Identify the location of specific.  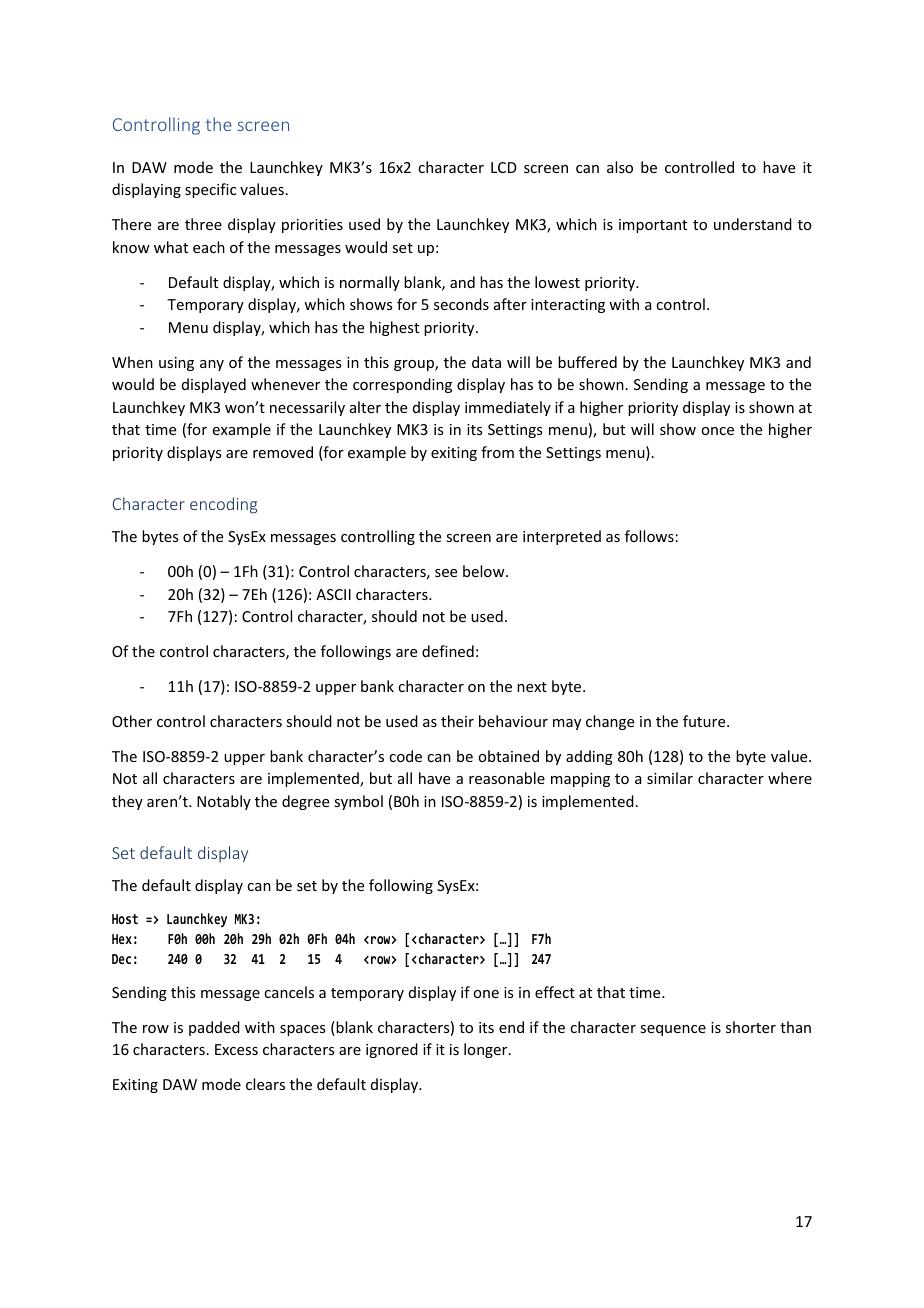
(210, 190).
